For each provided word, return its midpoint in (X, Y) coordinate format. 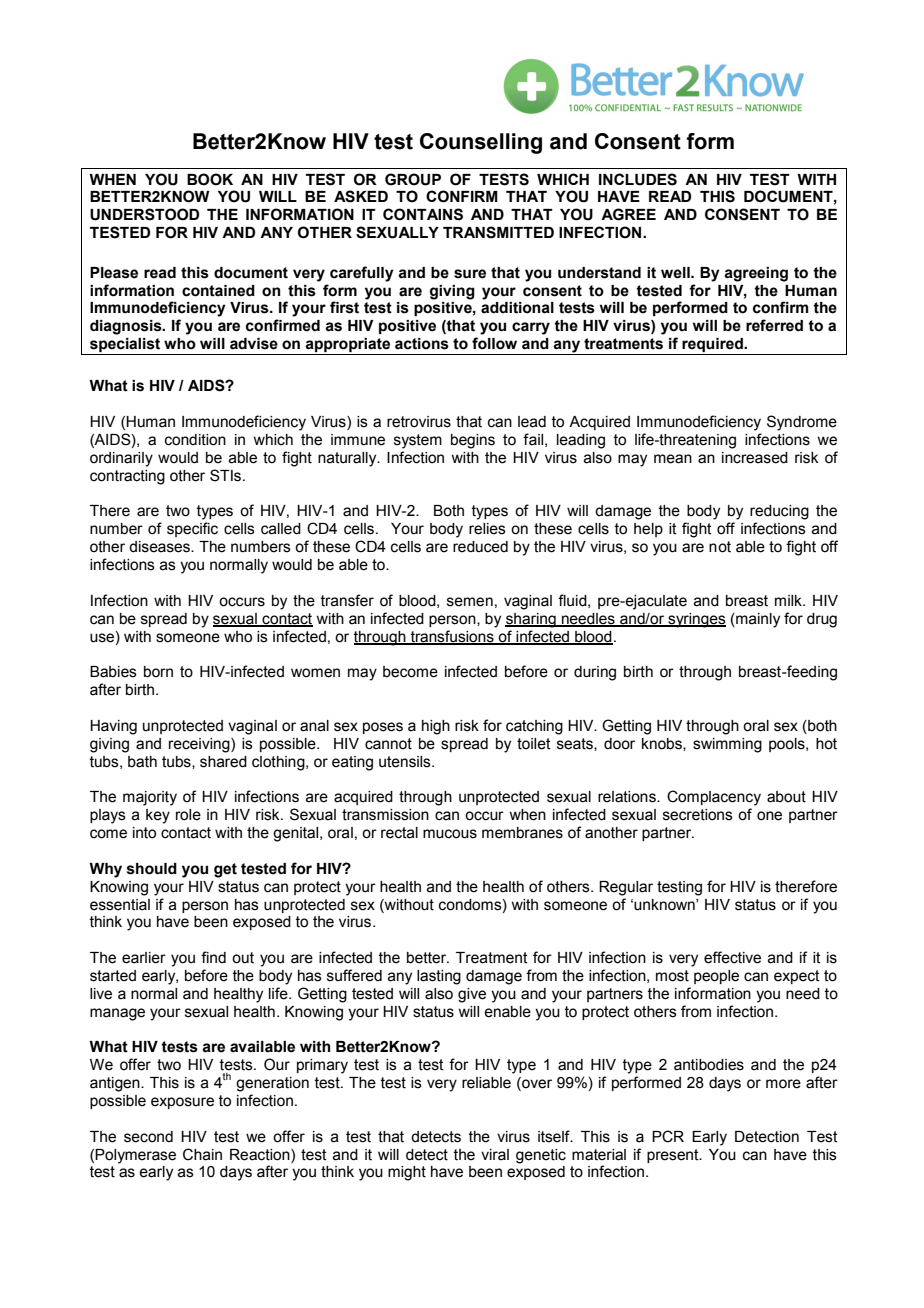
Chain (202, 1154)
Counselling (481, 143)
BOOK (210, 179)
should (152, 869)
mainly (757, 620)
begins (473, 441)
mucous (450, 834)
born (158, 672)
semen (470, 602)
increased (755, 458)
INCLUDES (638, 179)
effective (732, 957)
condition (195, 440)
